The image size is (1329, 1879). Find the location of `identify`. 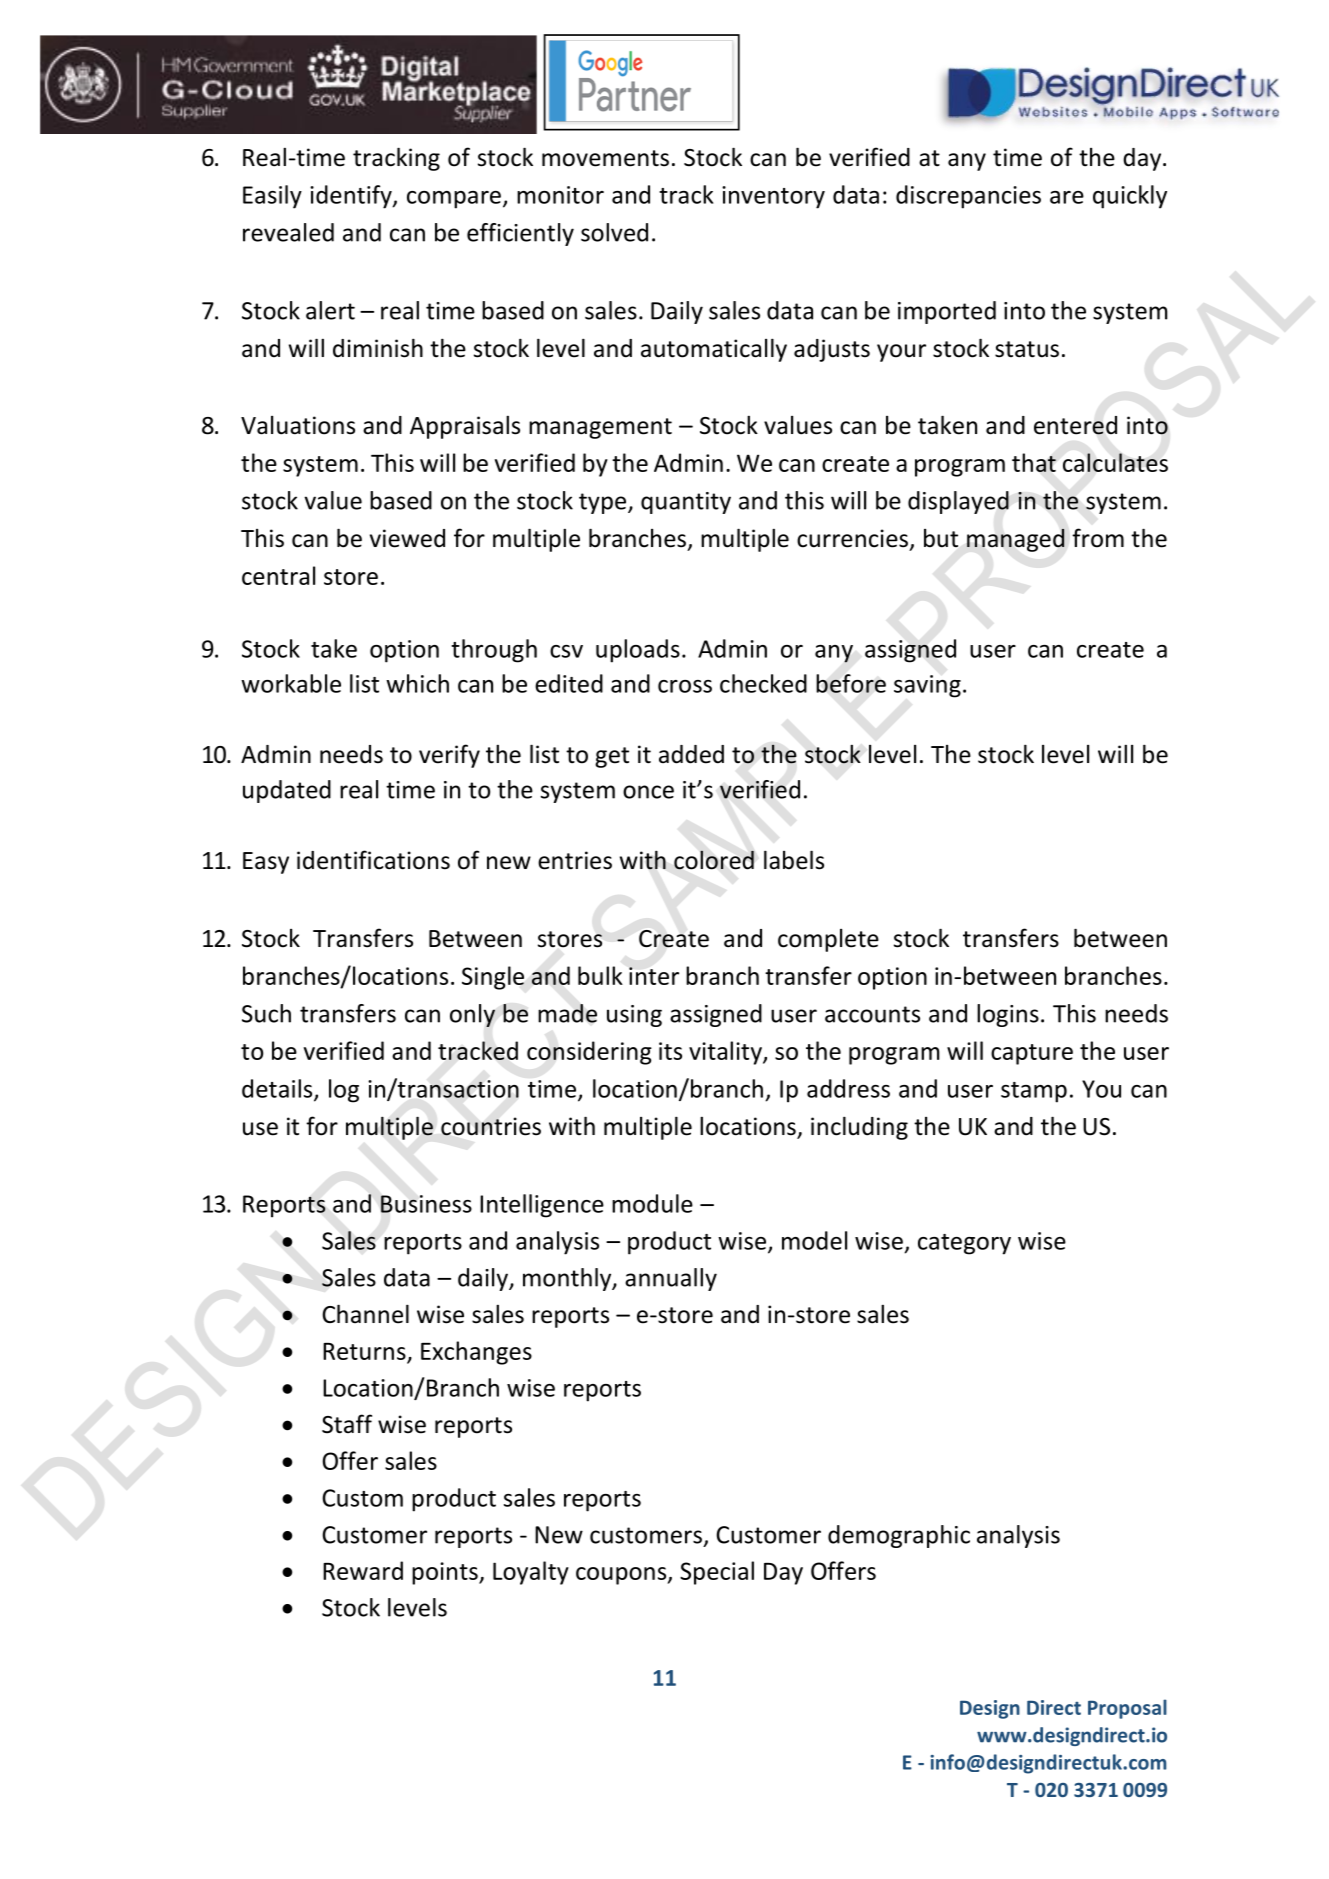

identify is located at coordinates (352, 197).
